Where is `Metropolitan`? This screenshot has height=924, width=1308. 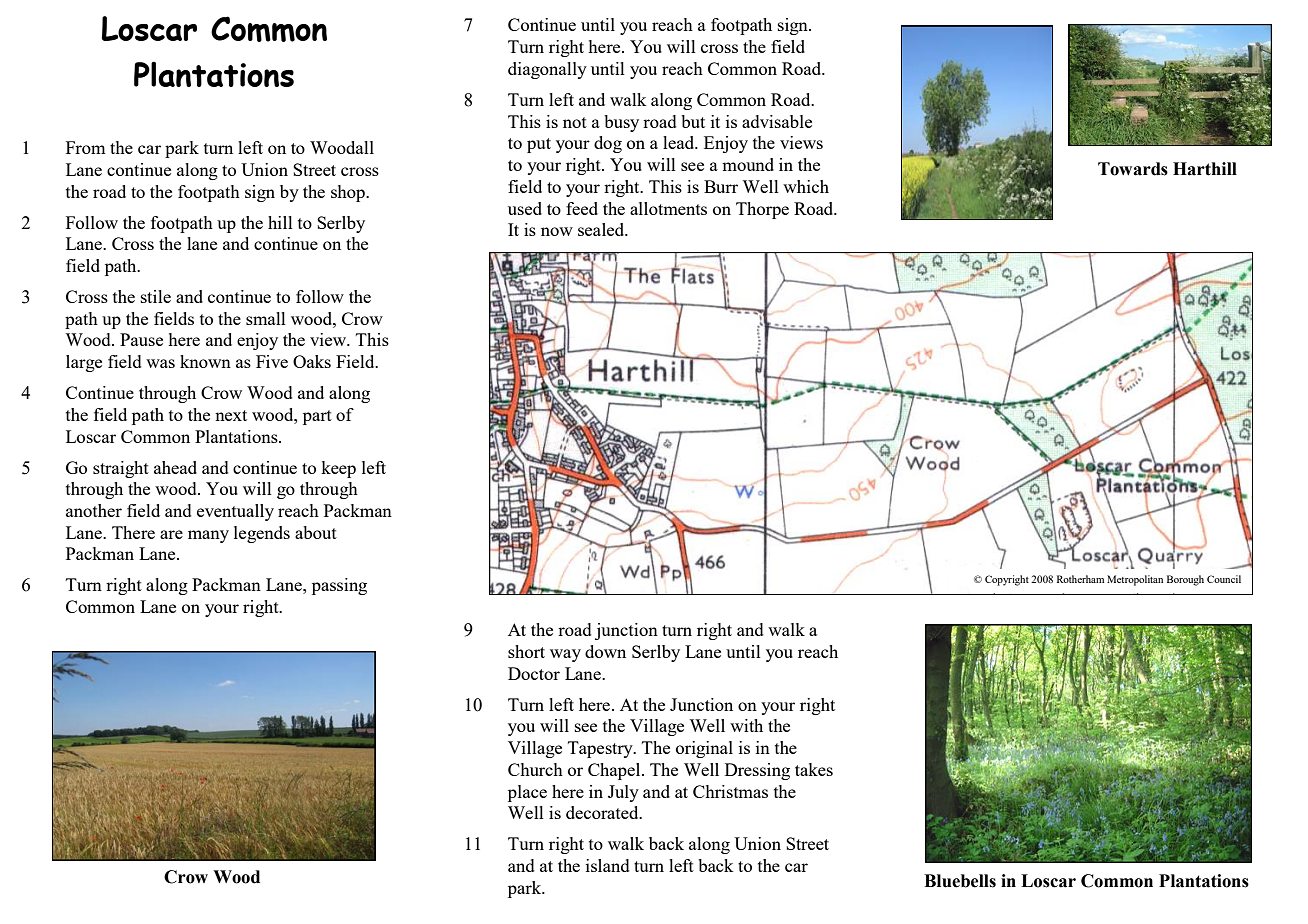 Metropolitan is located at coordinates (1135, 580).
